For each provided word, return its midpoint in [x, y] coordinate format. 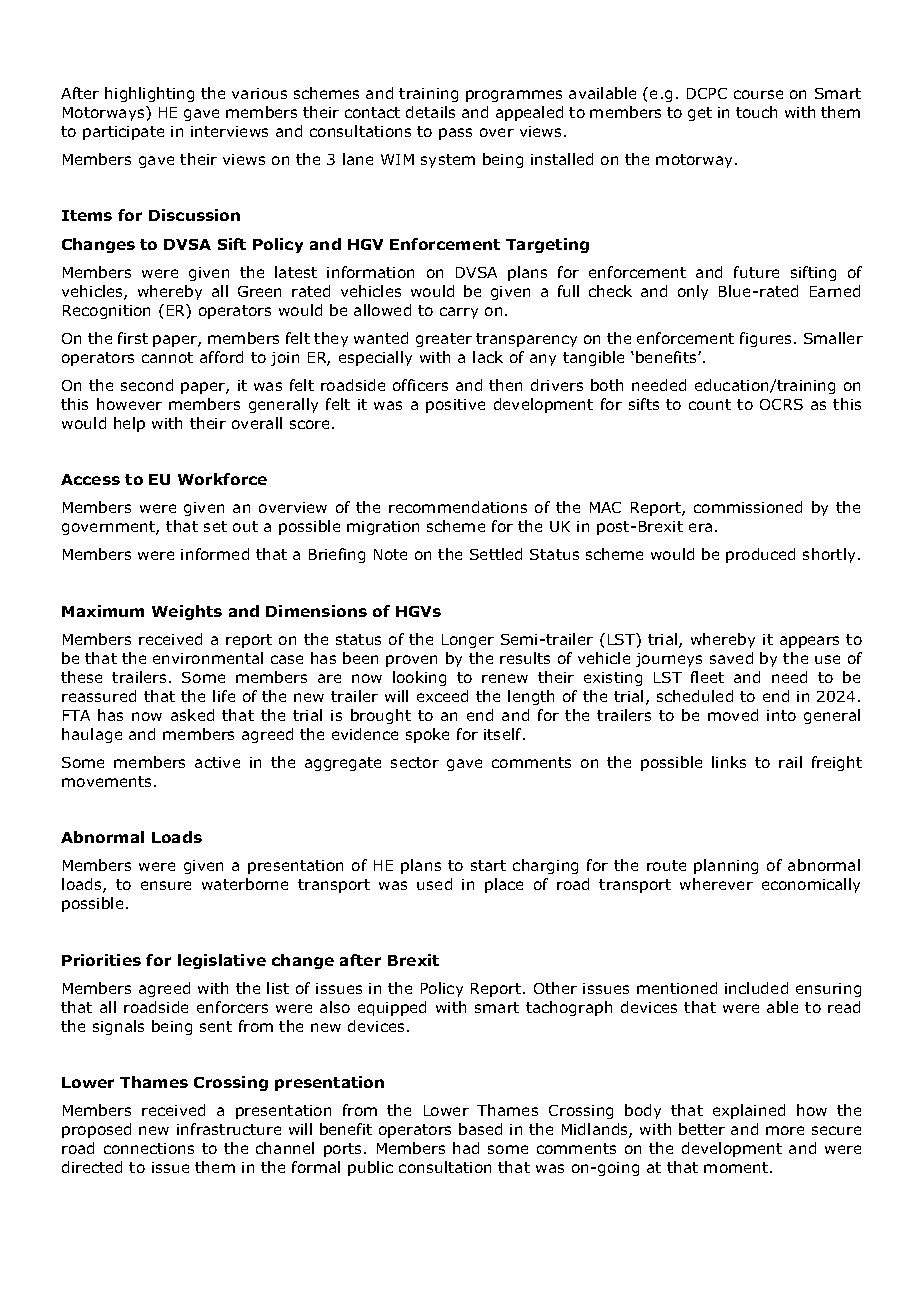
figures [767, 339]
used [434, 884]
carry [459, 313]
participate [123, 133]
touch [756, 112]
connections [149, 1148]
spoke [427, 735]
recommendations [458, 507]
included [756, 988]
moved [733, 715]
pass [455, 134]
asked [192, 715]
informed [215, 554]
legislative [222, 961]
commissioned [748, 507]
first [133, 338]
